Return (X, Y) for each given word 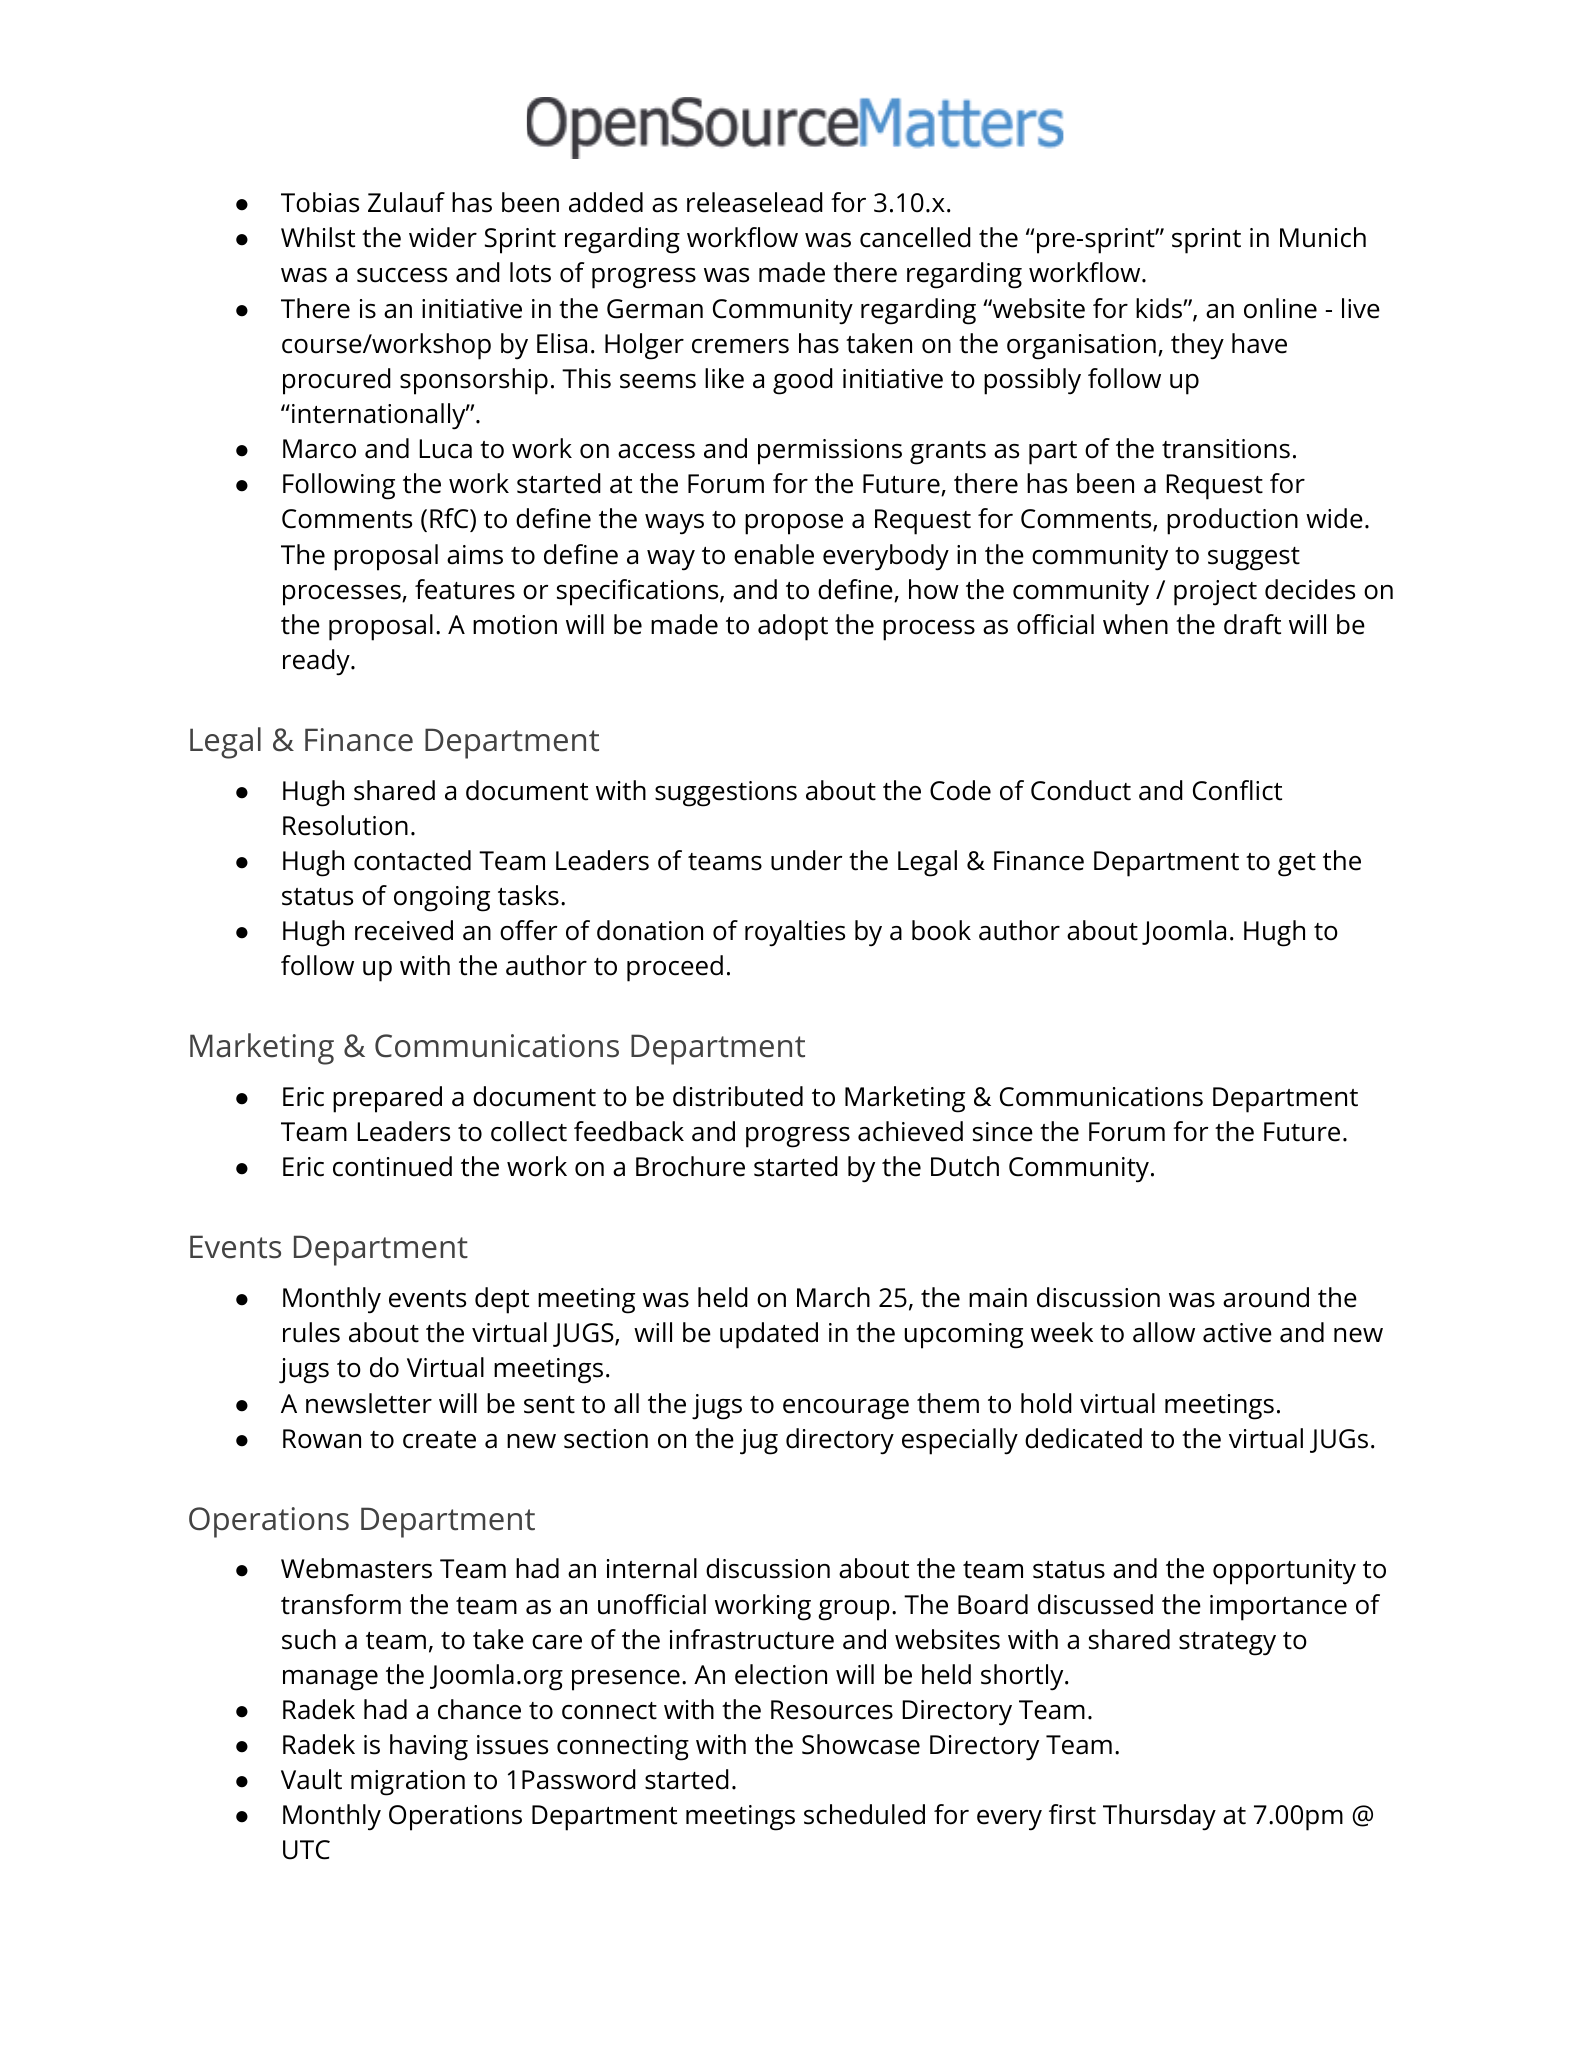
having (429, 1747)
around (1266, 1297)
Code (960, 790)
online (1280, 308)
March (833, 1297)
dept (502, 1300)
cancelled (915, 237)
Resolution (345, 825)
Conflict (1237, 790)
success (402, 275)
